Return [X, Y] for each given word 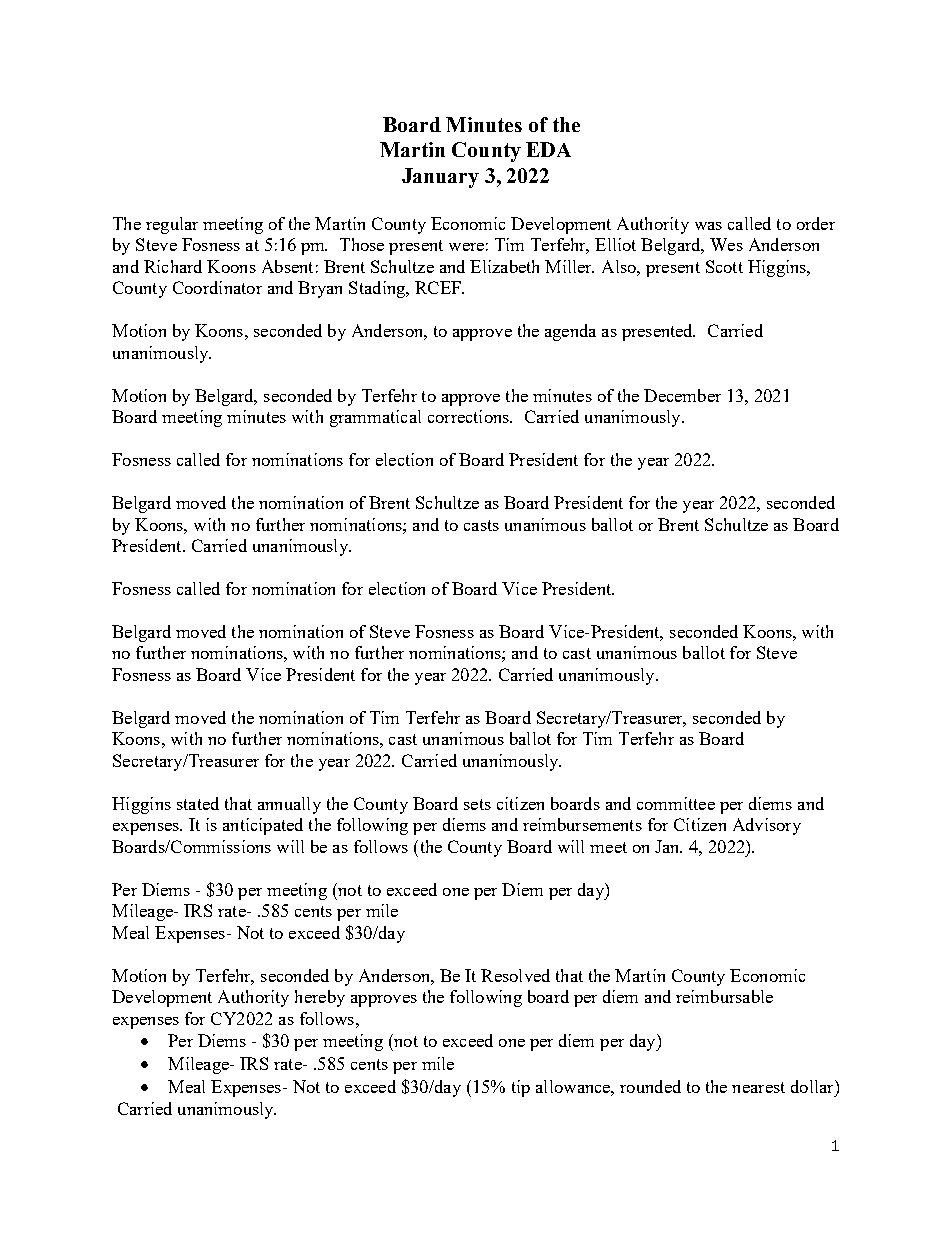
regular [172, 225]
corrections [469, 416]
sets [477, 804]
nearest [758, 1087]
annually [289, 805]
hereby [320, 998]
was [708, 226]
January [440, 178]
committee [676, 803]
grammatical [375, 418]
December [682, 395]
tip [521, 1088]
